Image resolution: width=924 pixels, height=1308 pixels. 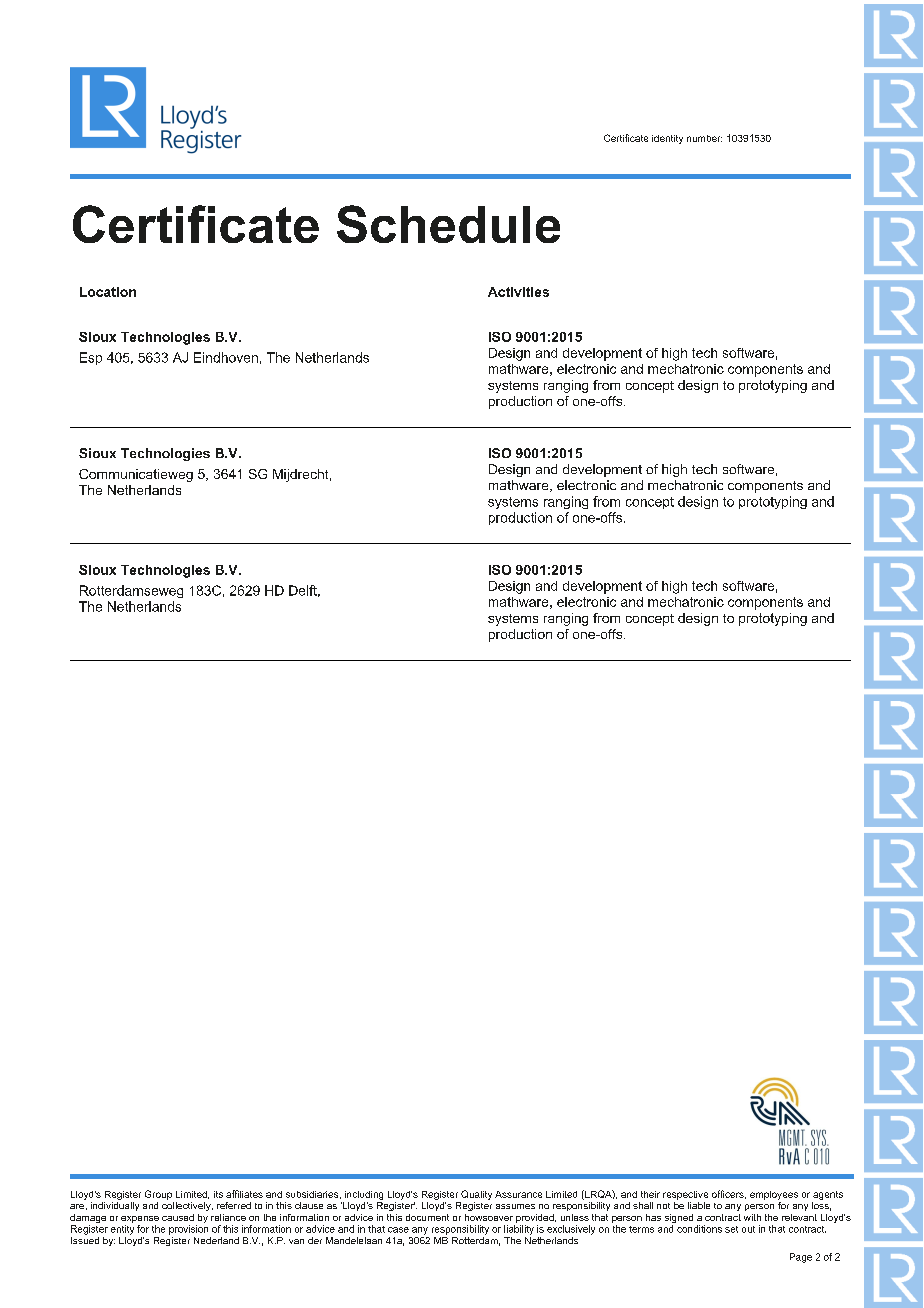 I want to click on out, so click(x=748, y=1229).
